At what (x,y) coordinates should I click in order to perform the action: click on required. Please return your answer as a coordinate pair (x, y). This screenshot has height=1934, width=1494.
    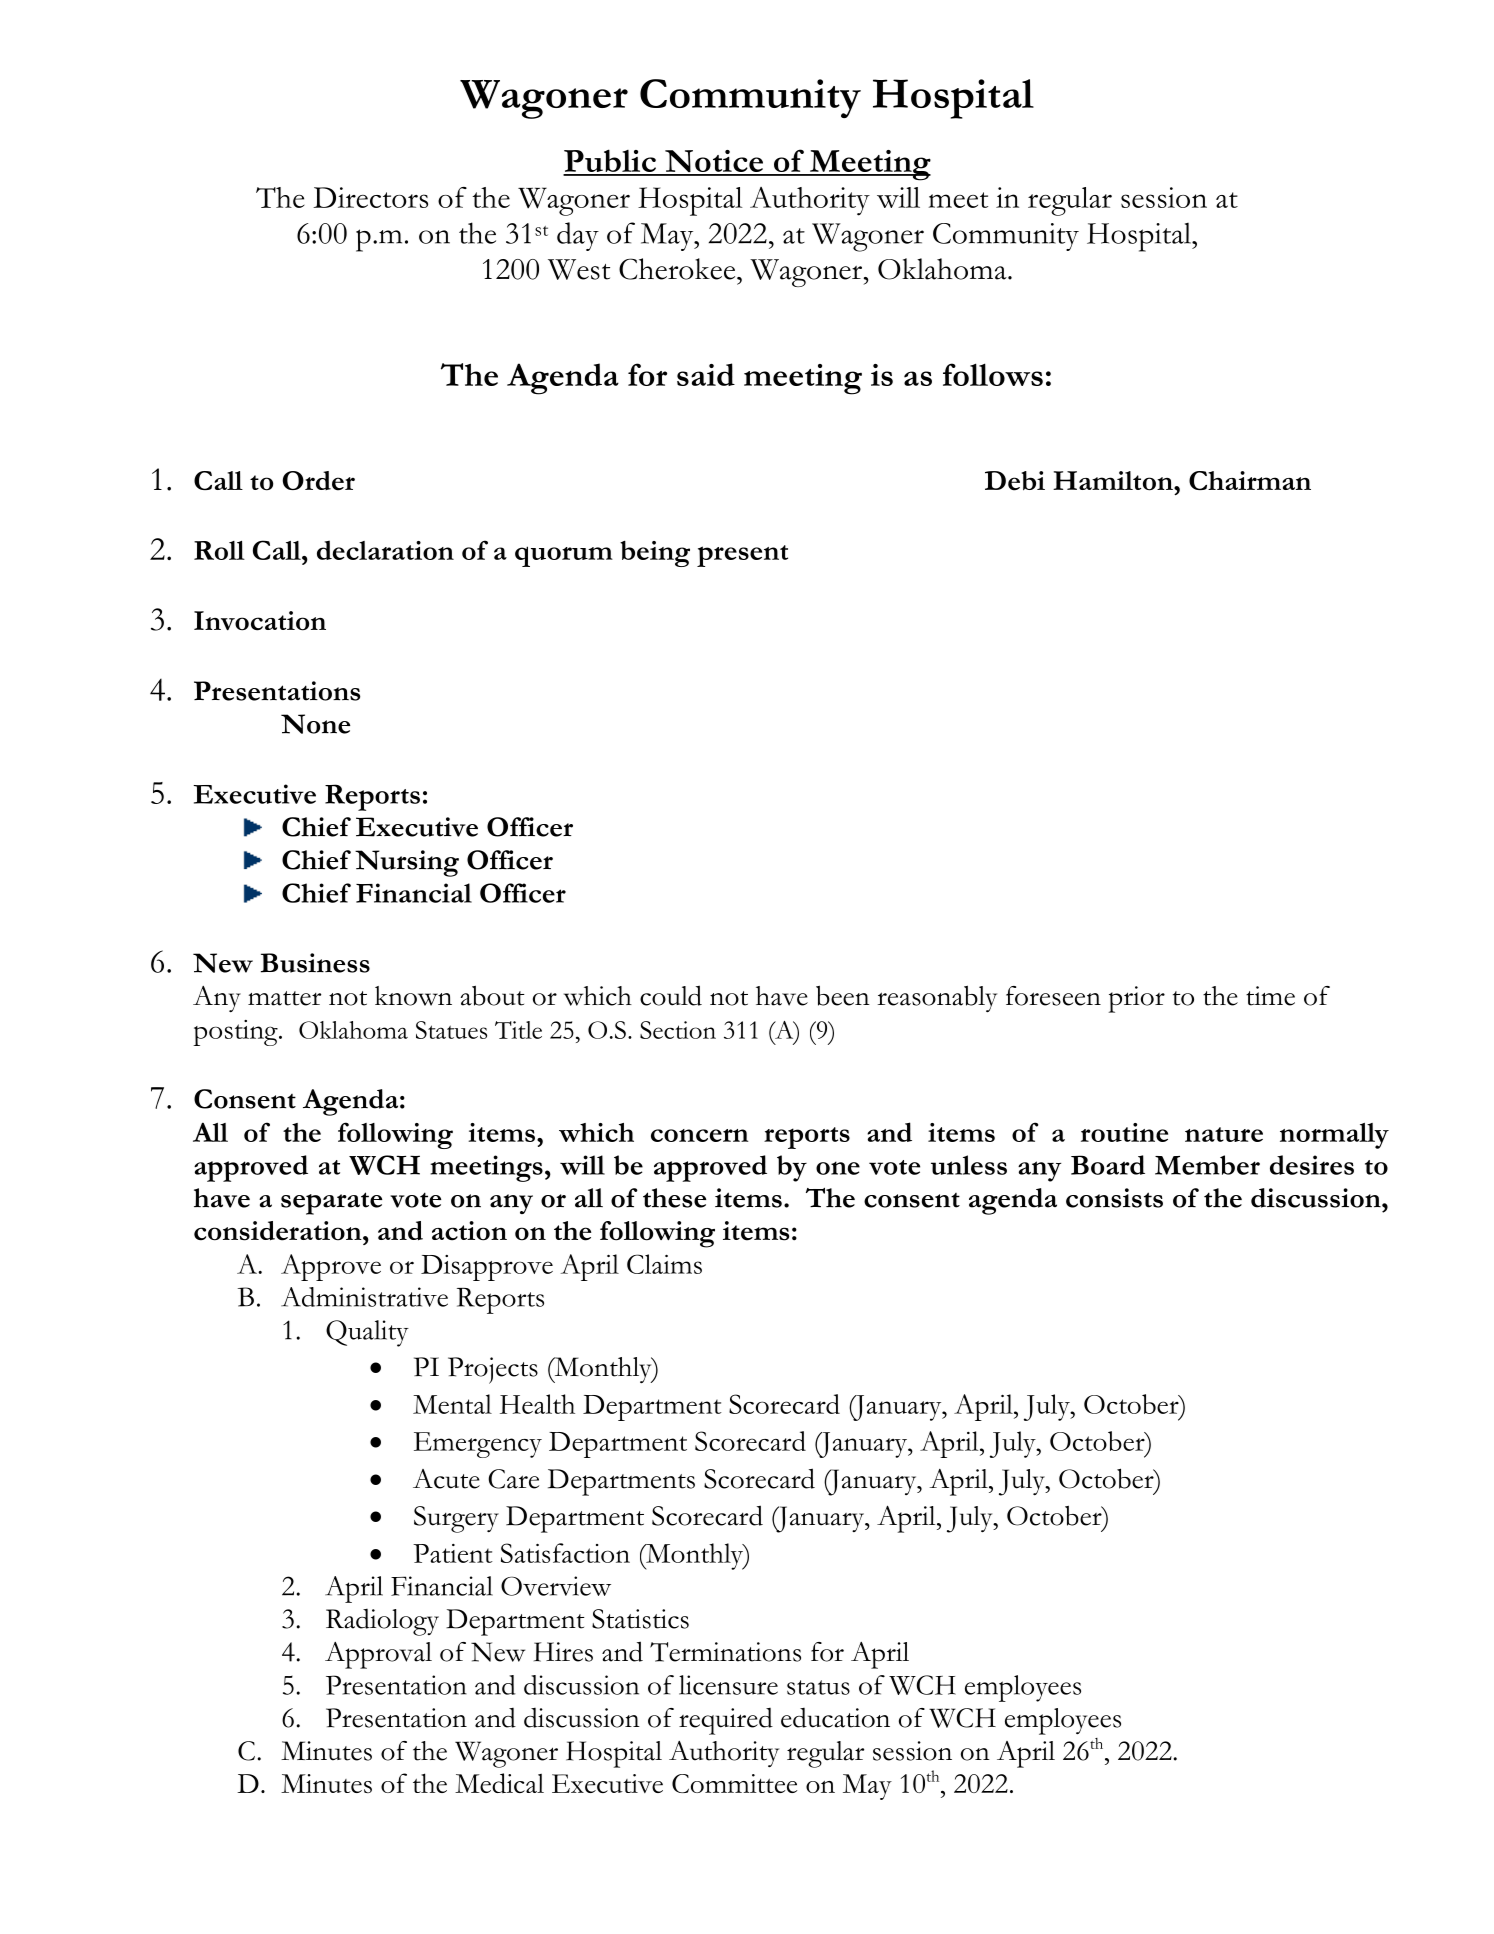
    Looking at the image, I should click on (726, 1721).
